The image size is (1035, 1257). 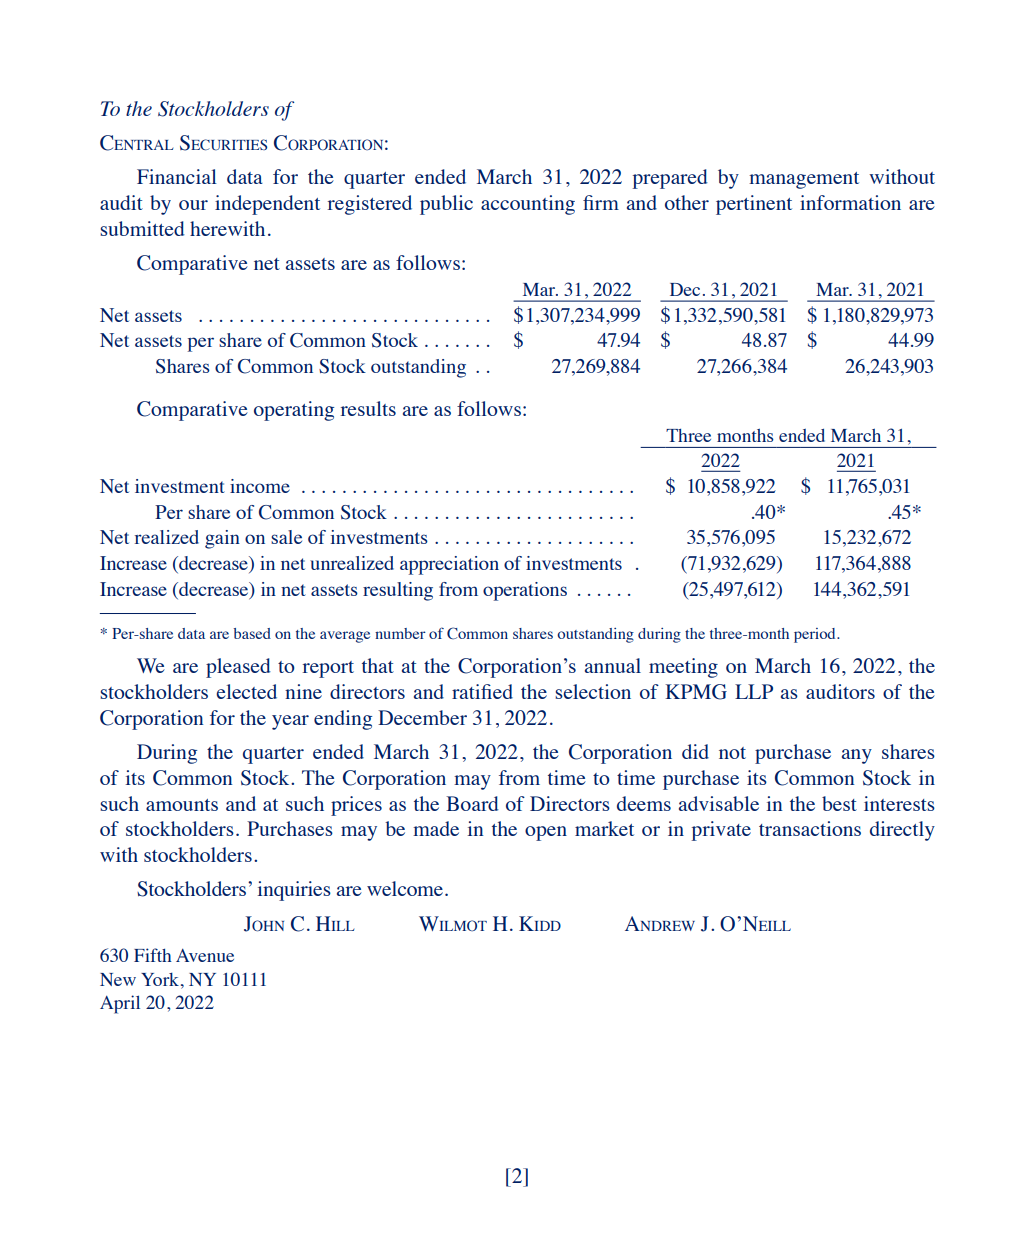 What do you see at coordinates (472, 803) in the screenshot?
I see `Board` at bounding box center [472, 803].
